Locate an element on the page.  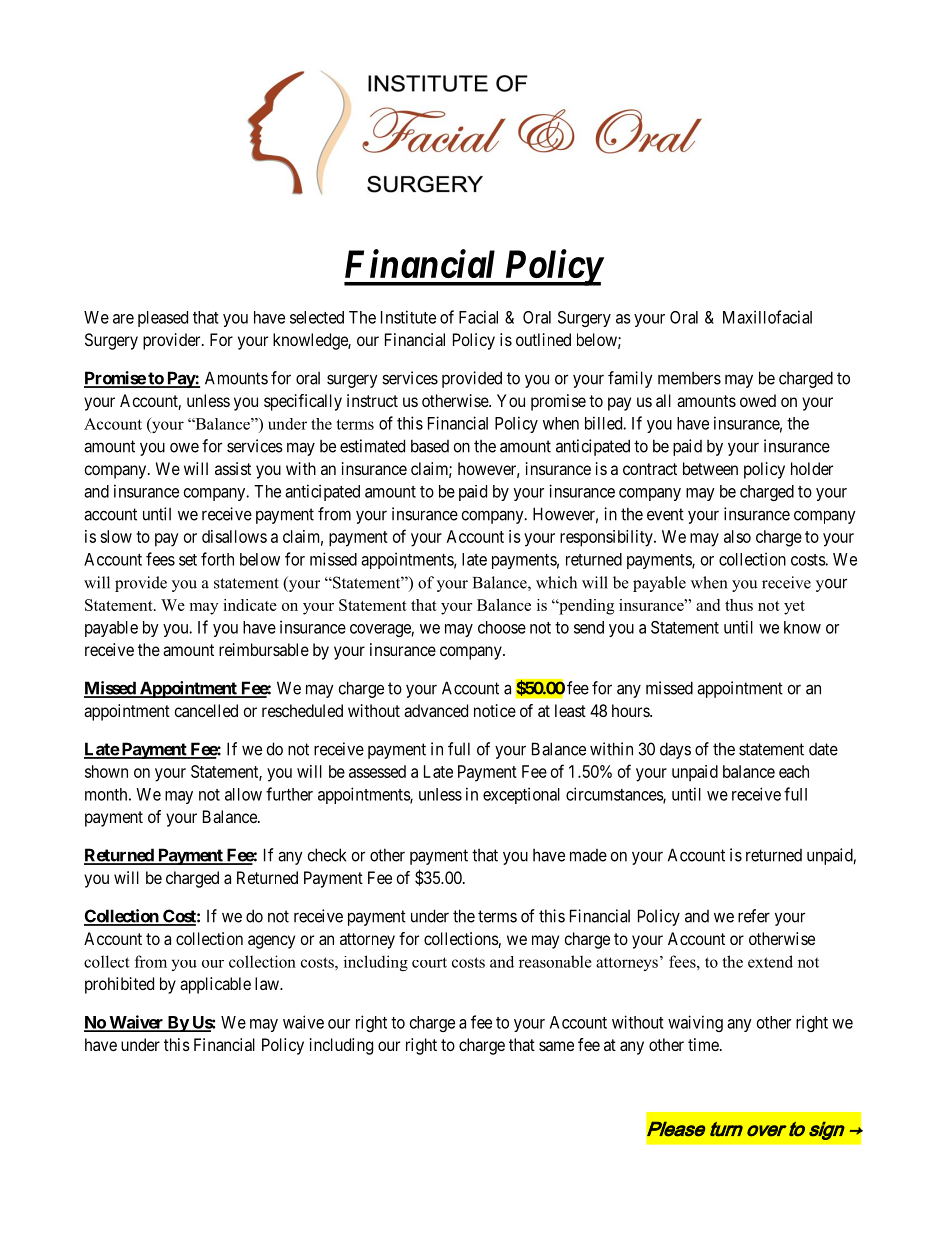
hours is located at coordinates (631, 710).
